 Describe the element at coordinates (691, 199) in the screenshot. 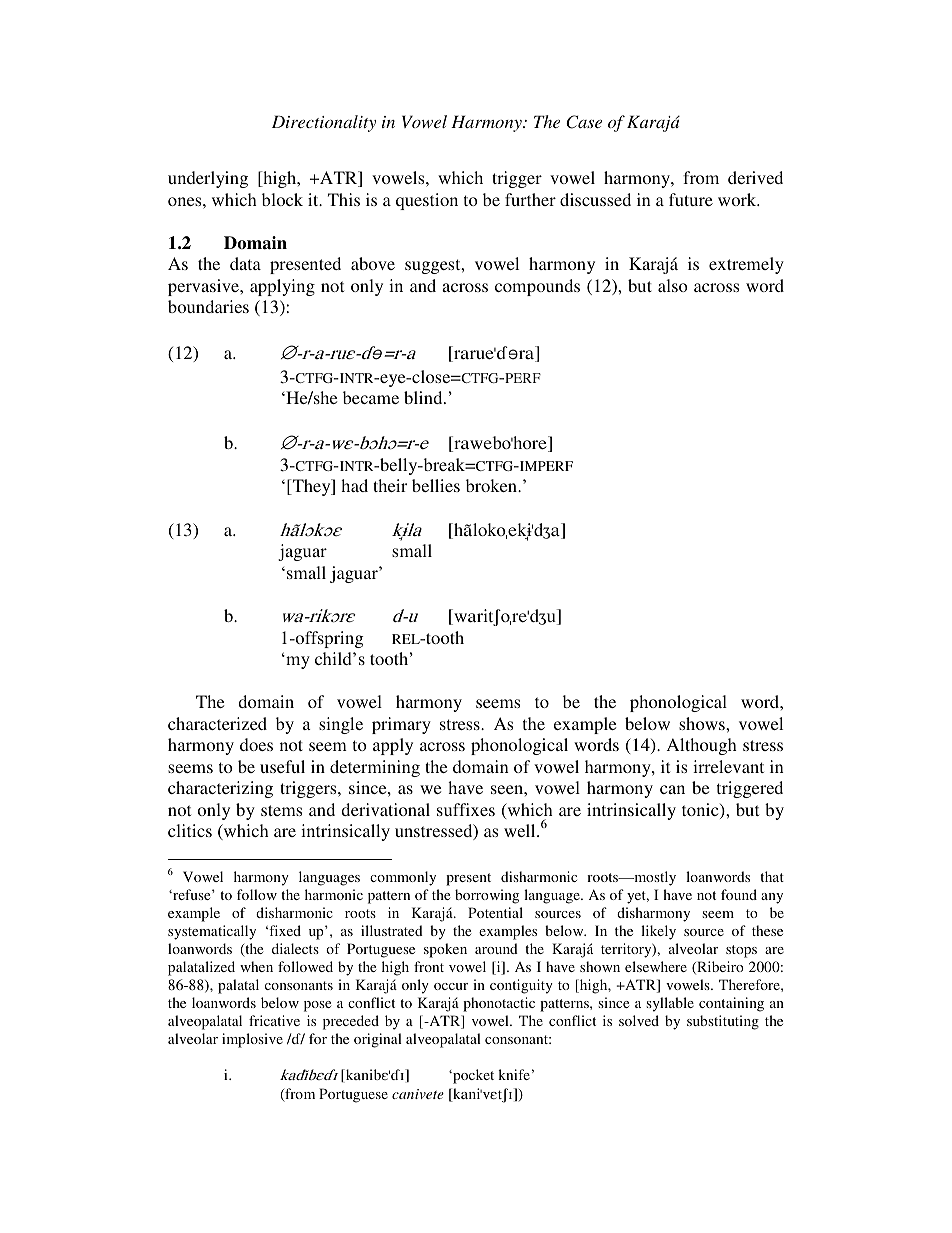

I see `future` at that location.
